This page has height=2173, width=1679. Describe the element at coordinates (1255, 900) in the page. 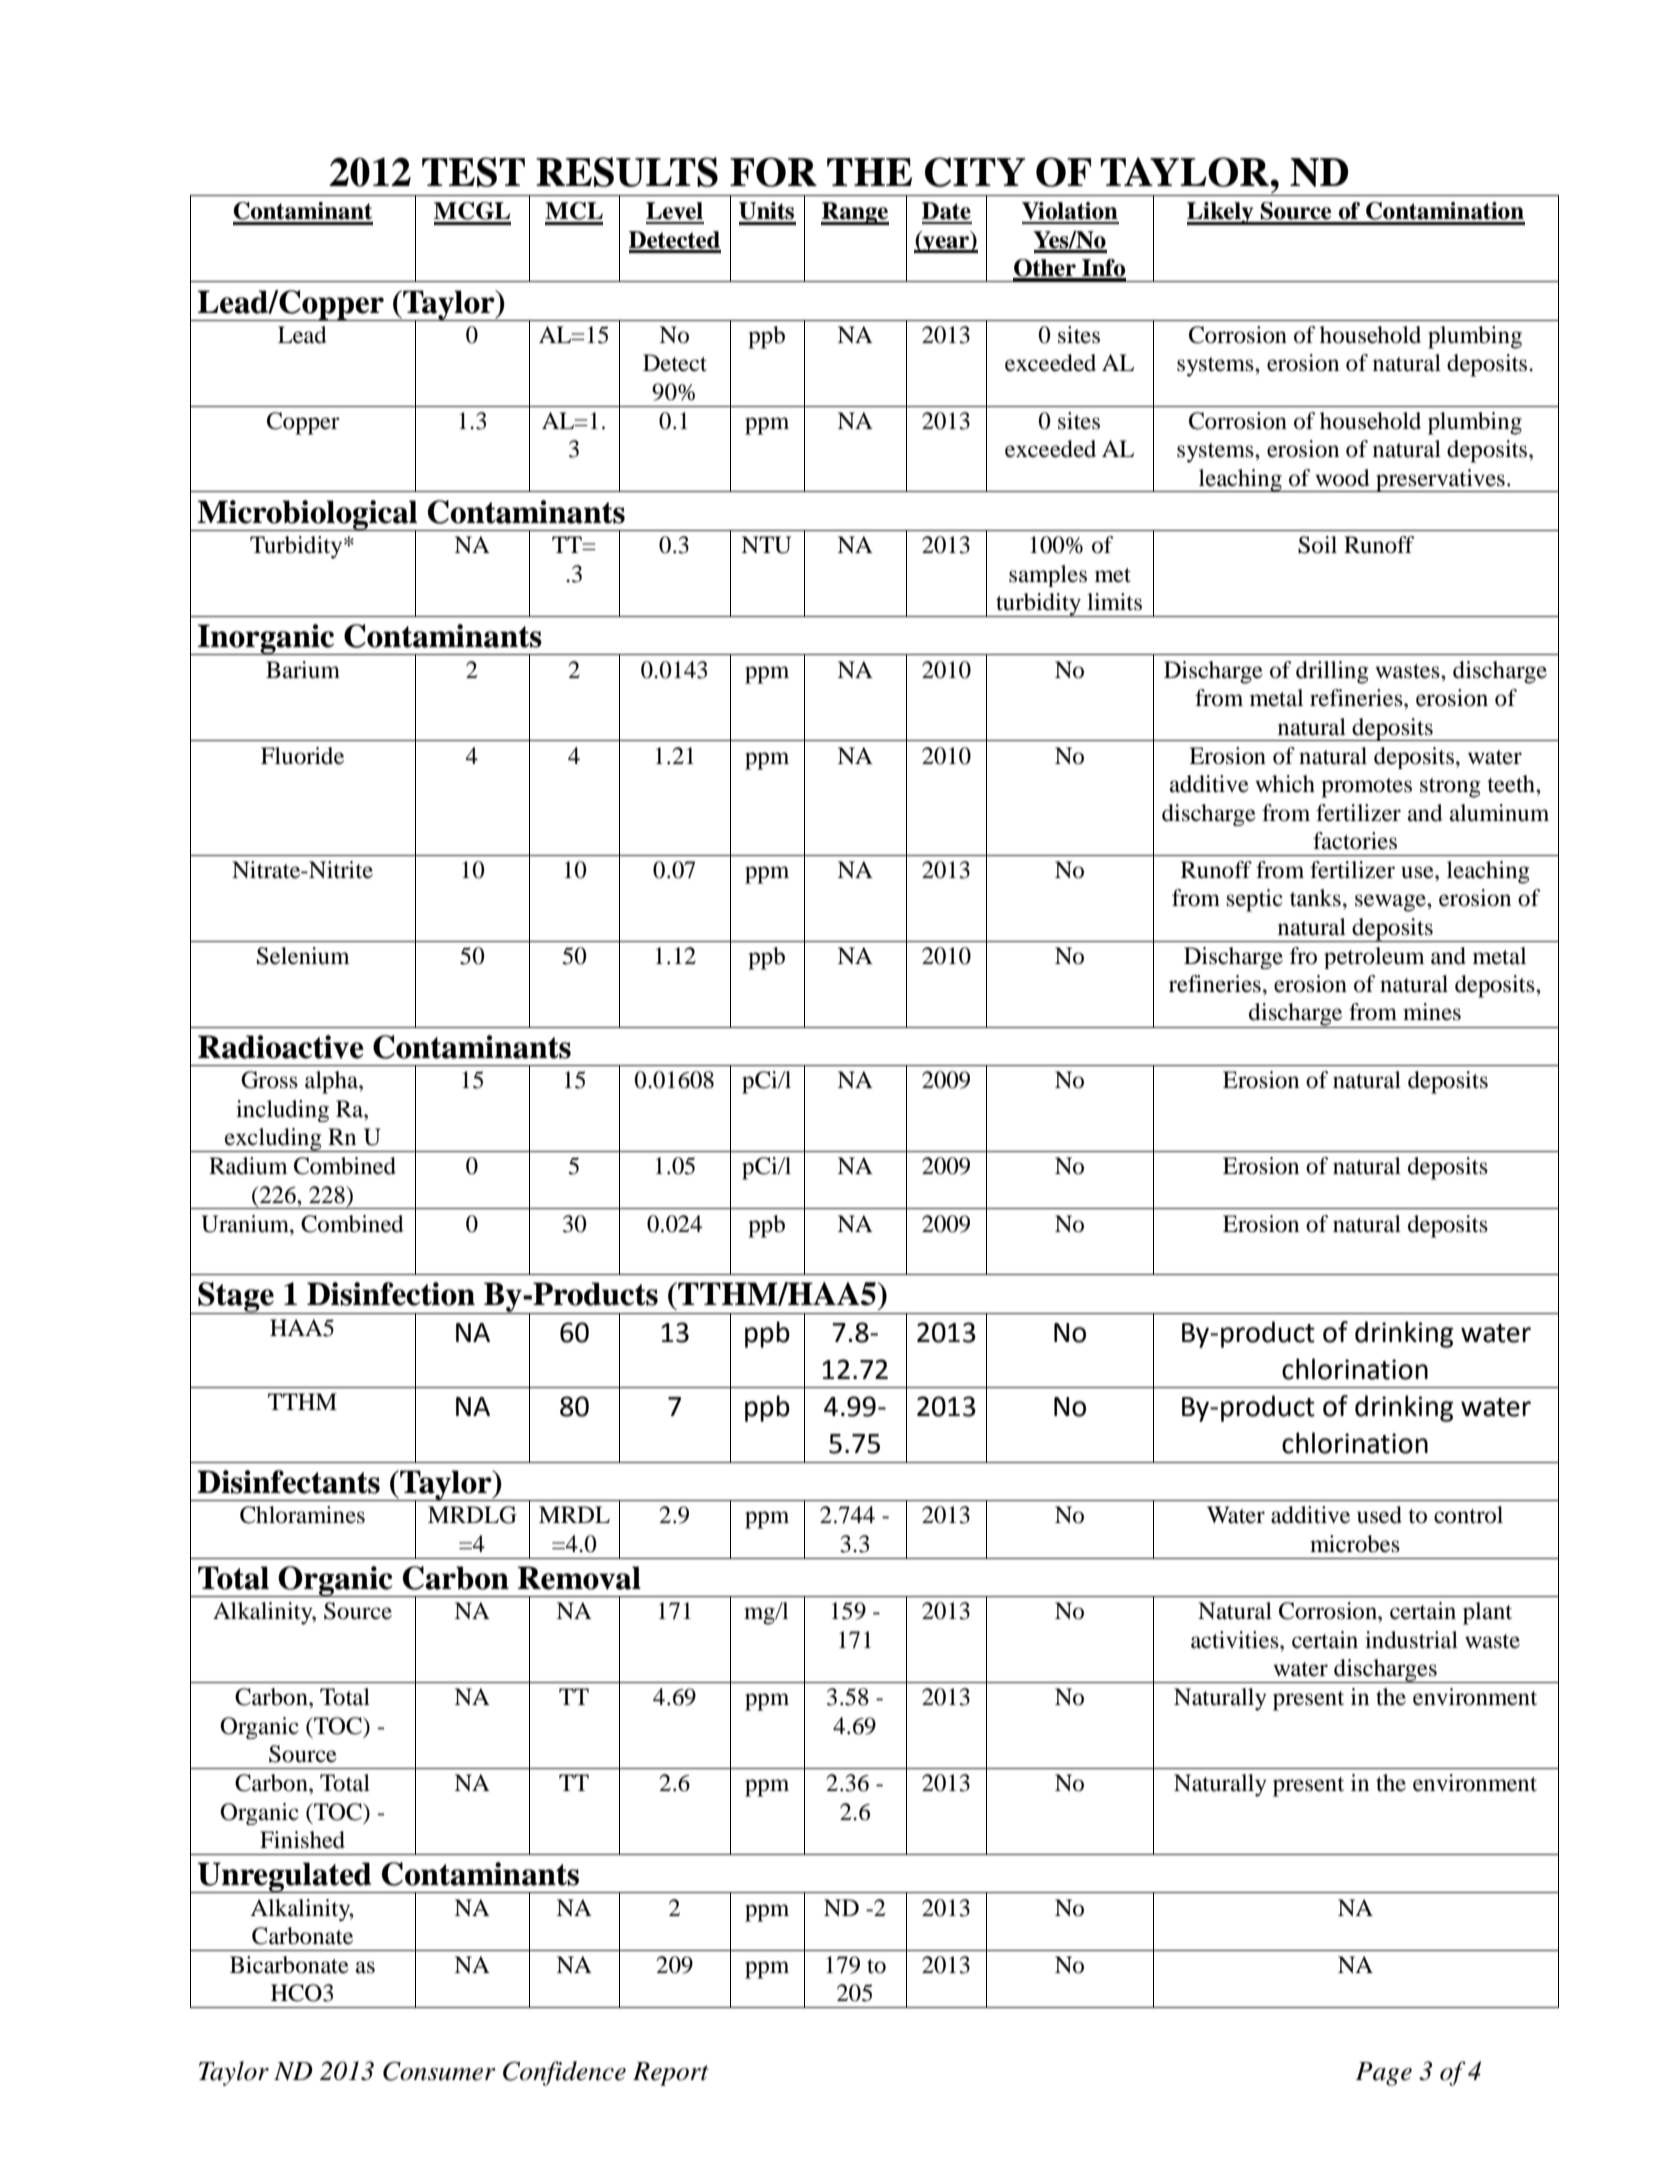

I see `septic` at that location.
